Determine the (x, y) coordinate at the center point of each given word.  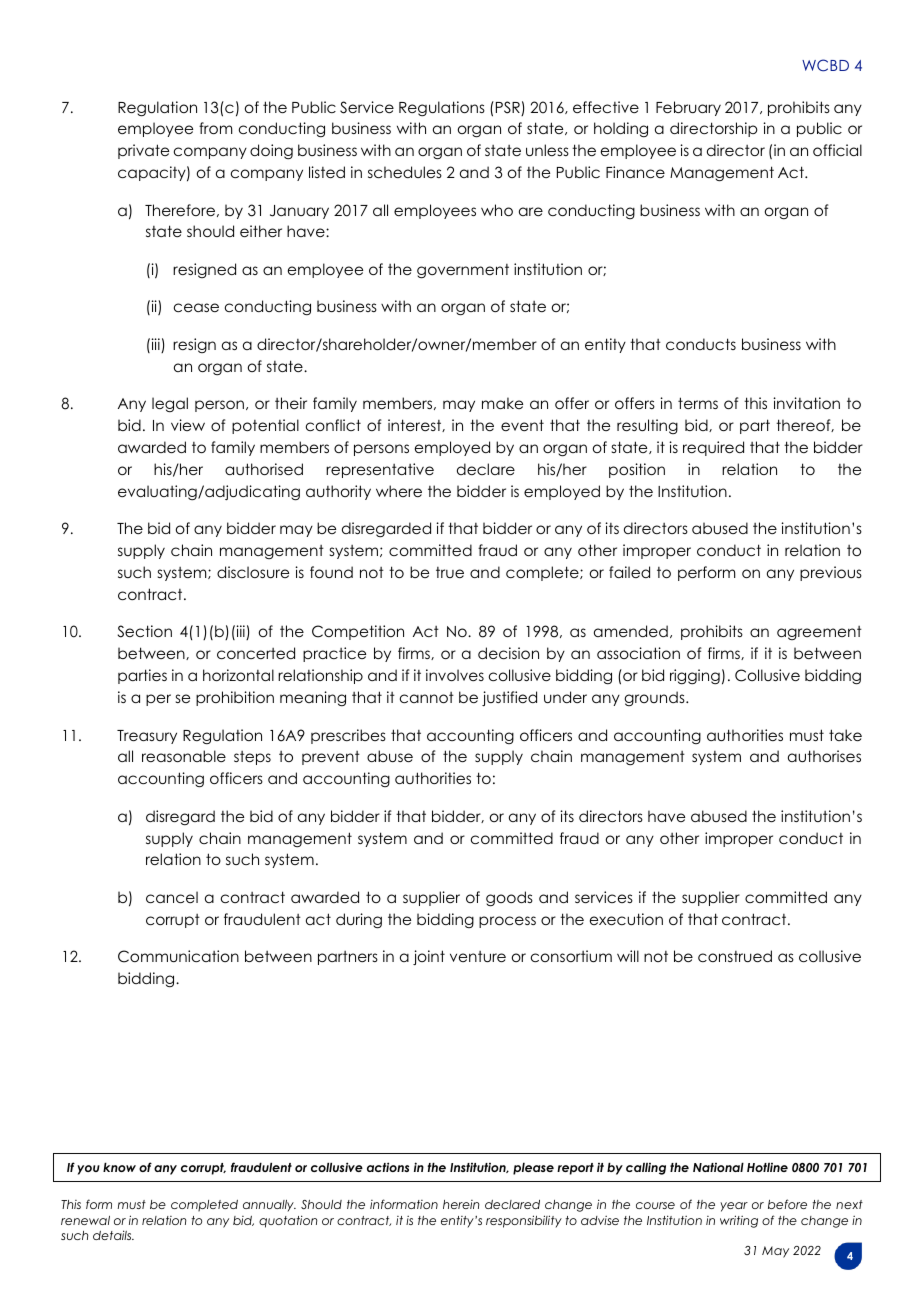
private (143, 151)
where (399, 491)
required (713, 448)
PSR (509, 108)
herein (461, 1204)
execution (626, 919)
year (734, 1207)
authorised (264, 469)
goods (509, 899)
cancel (172, 897)
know (119, 1167)
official (837, 150)
